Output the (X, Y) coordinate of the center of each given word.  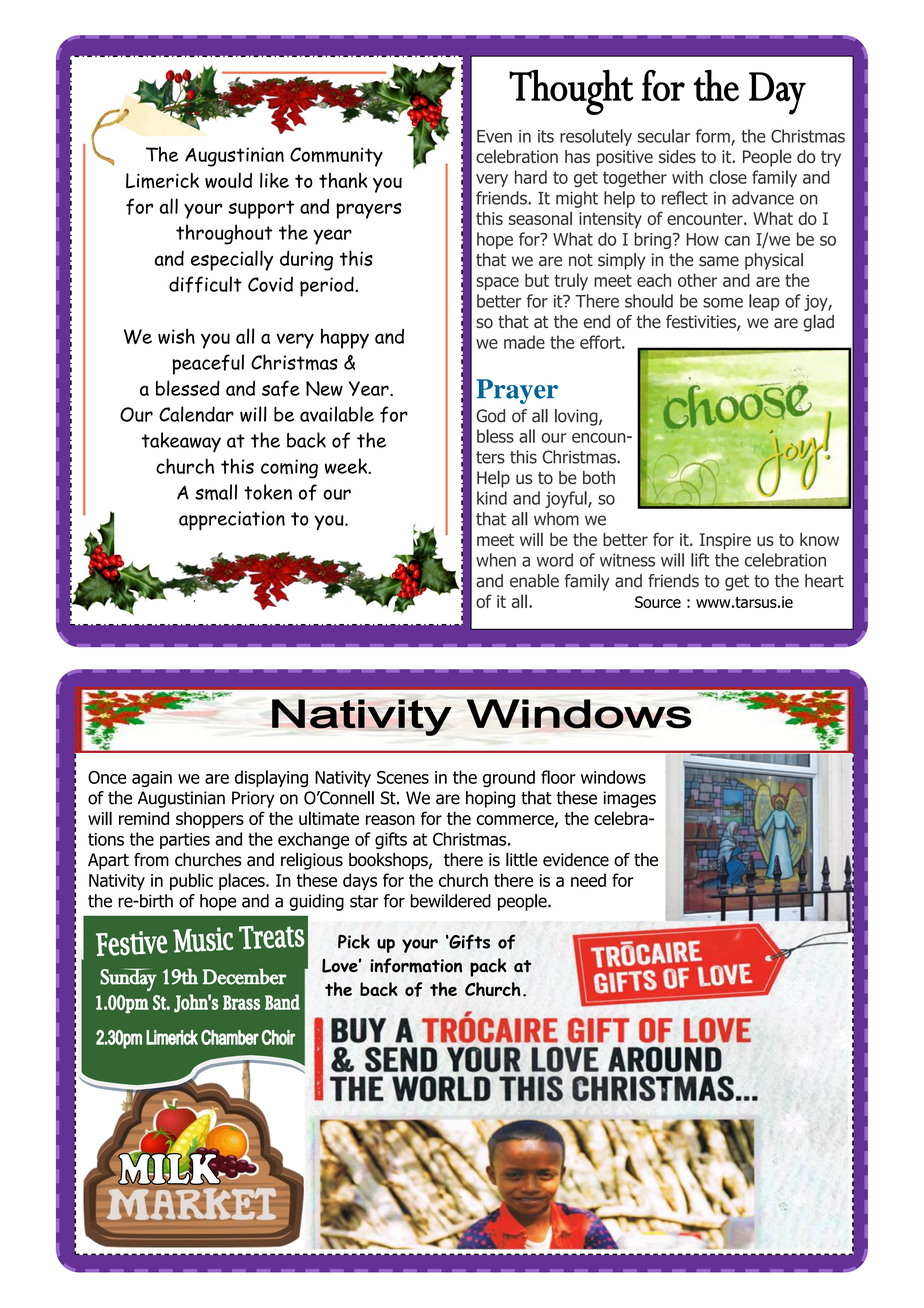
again (152, 779)
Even (494, 136)
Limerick (162, 181)
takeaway (181, 442)
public (191, 881)
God (490, 416)
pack (488, 967)
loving (577, 417)
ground (509, 778)
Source (658, 602)
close (728, 177)
